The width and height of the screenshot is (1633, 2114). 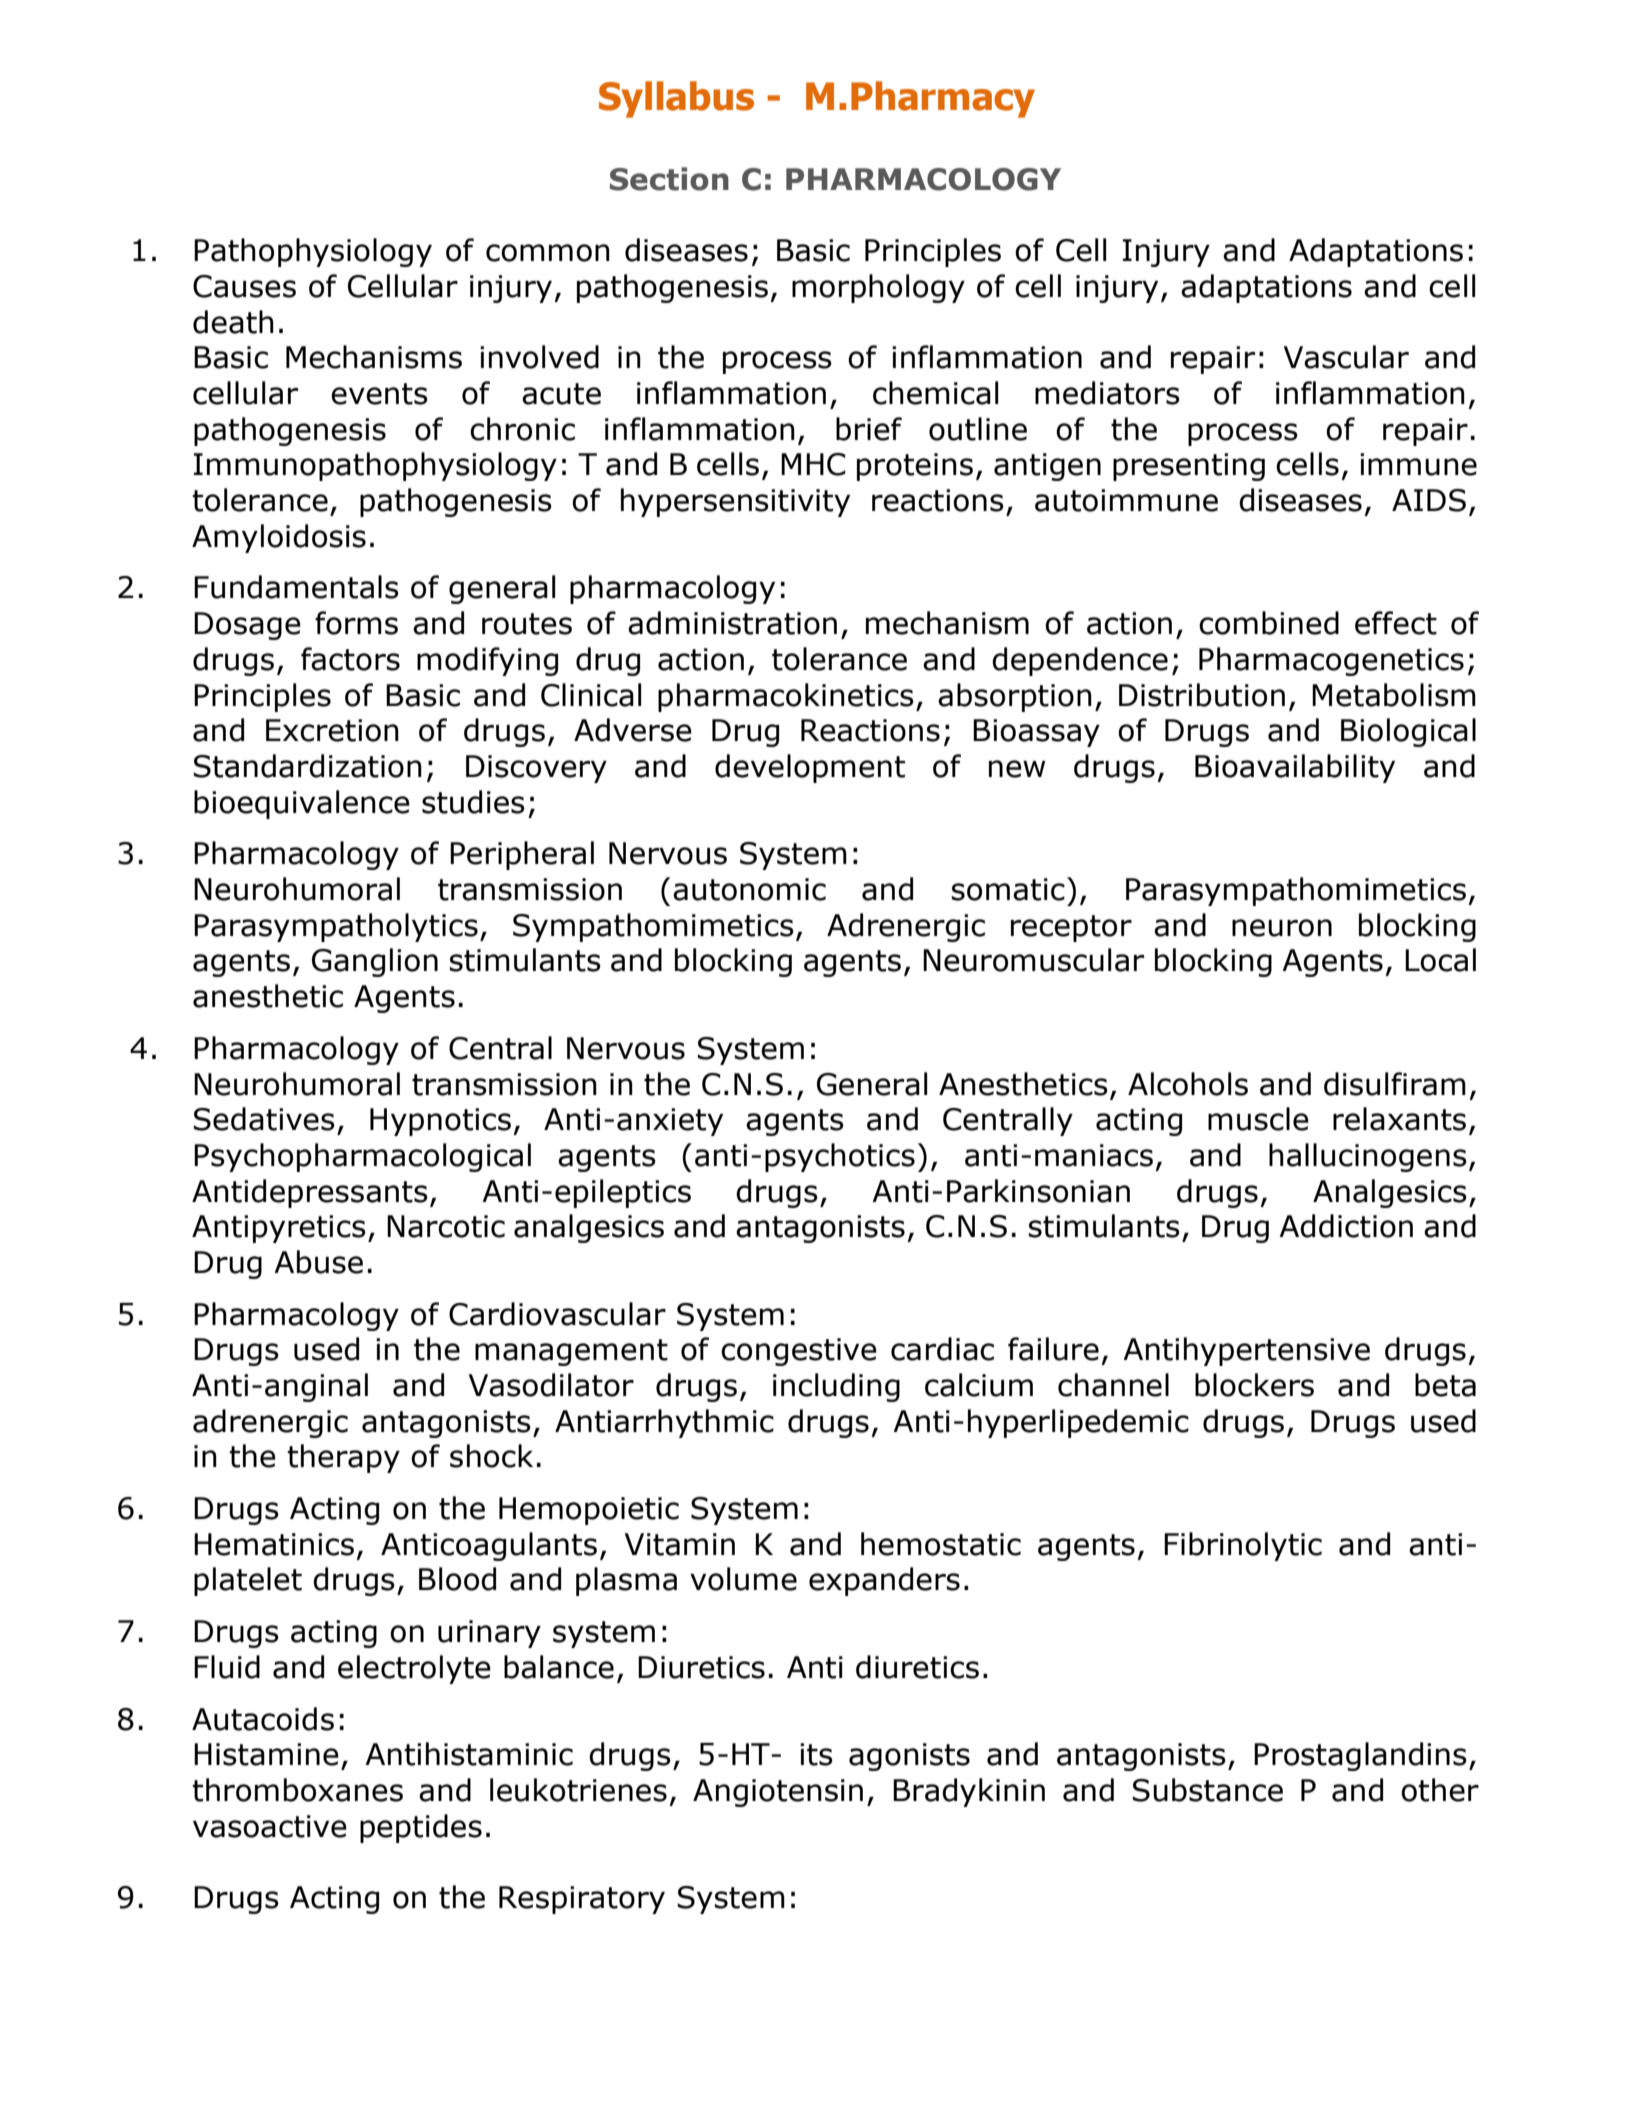 What do you see at coordinates (1282, 928) in the screenshot?
I see `neuron` at bounding box center [1282, 928].
